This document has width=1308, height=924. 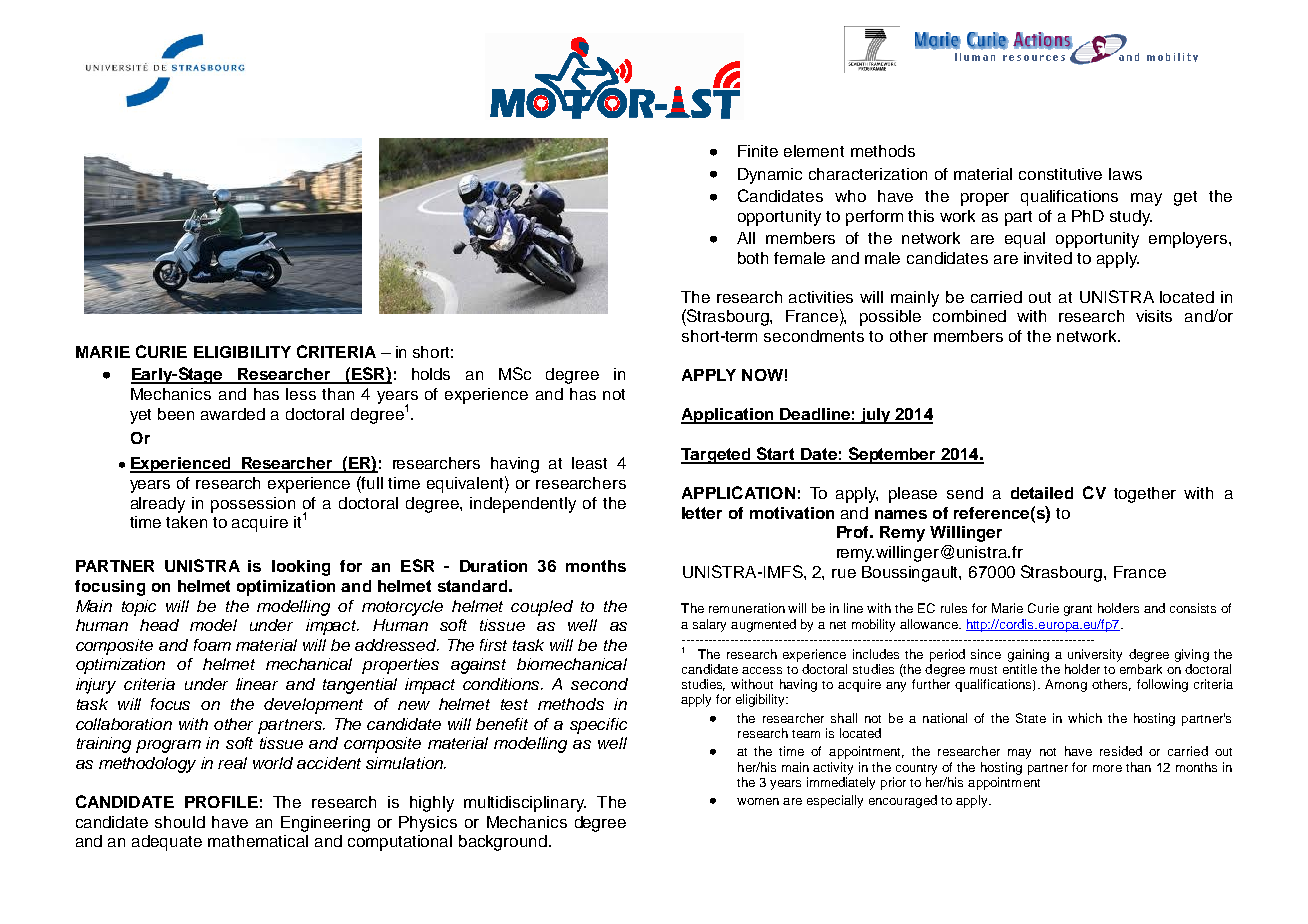 I want to click on letter, so click(x=702, y=513).
